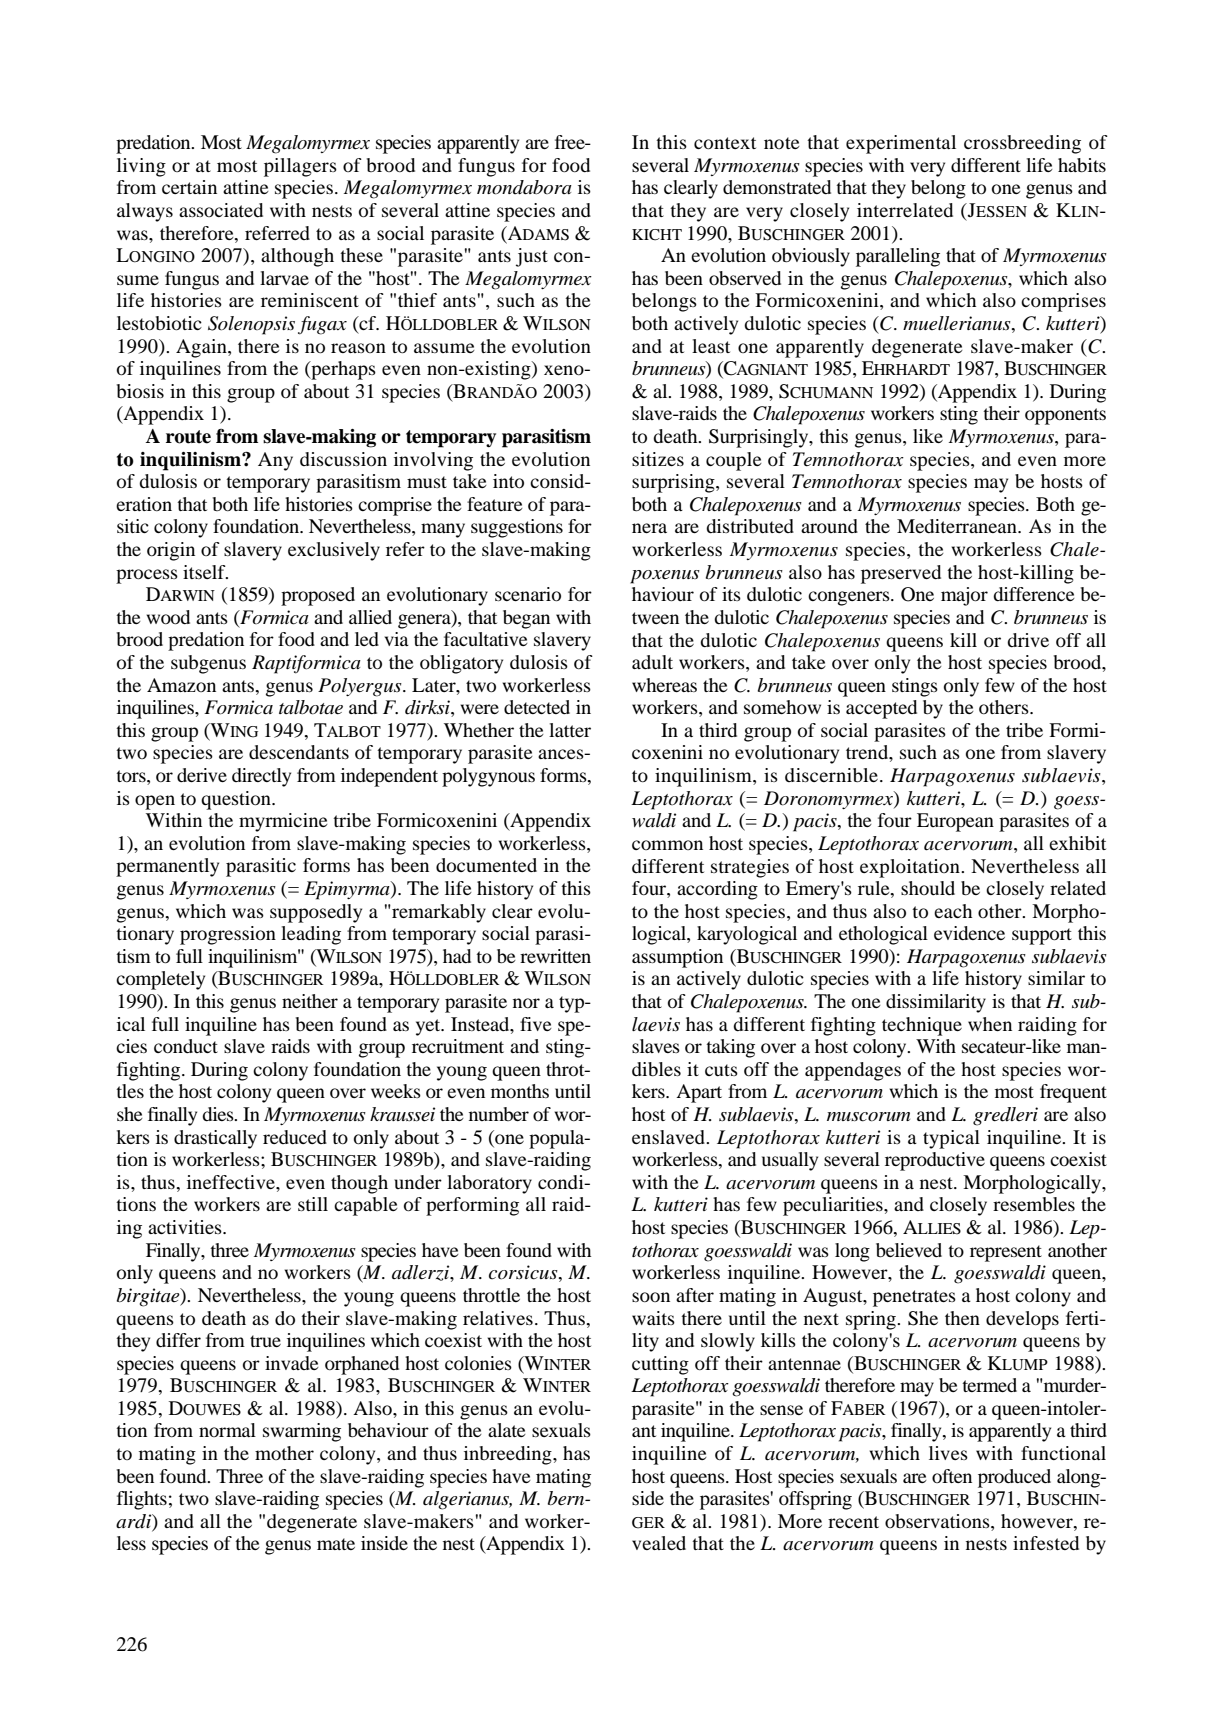  I want to click on European, so click(955, 822).
